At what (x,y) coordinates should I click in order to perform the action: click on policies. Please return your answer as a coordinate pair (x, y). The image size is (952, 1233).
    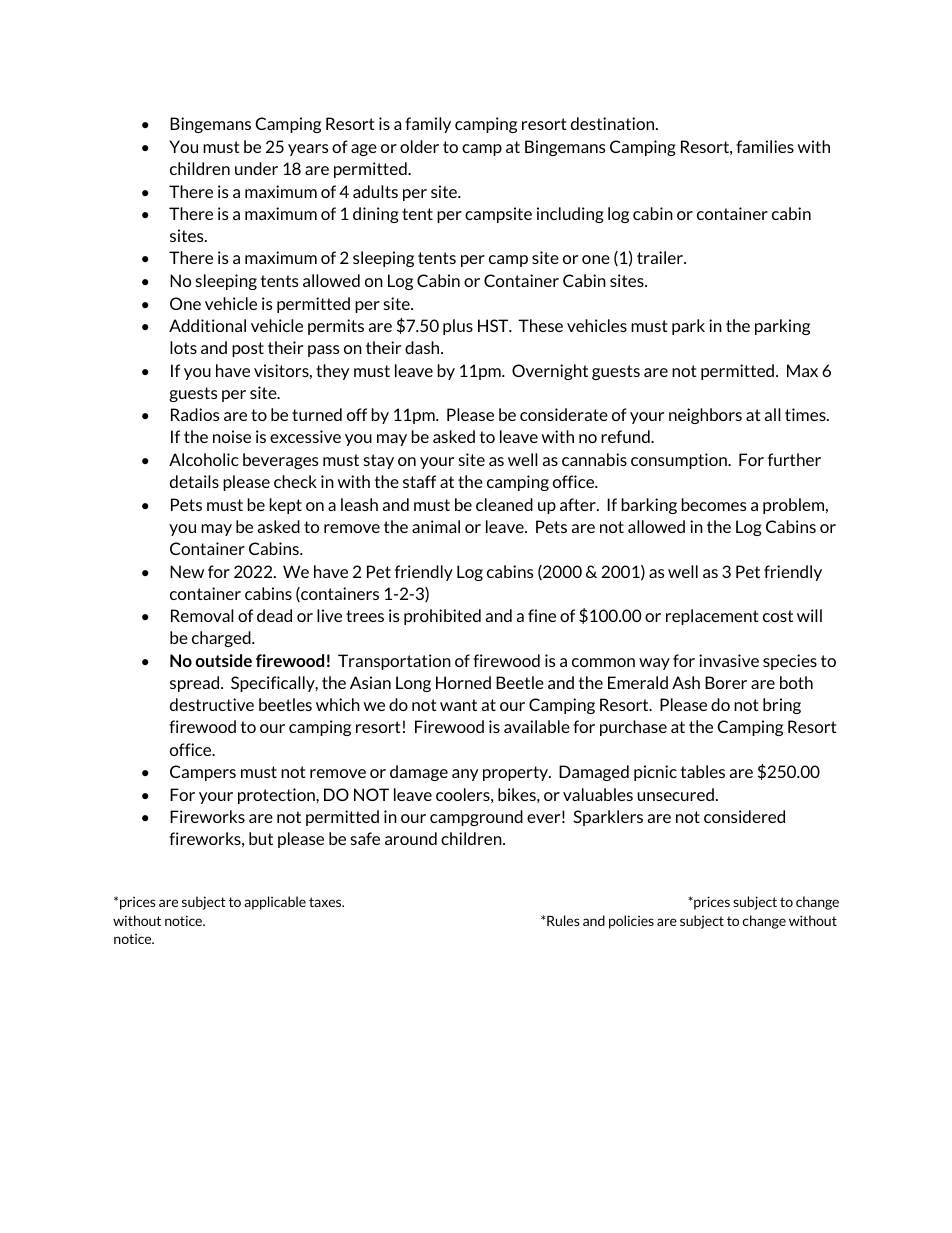
    Looking at the image, I should click on (631, 922).
